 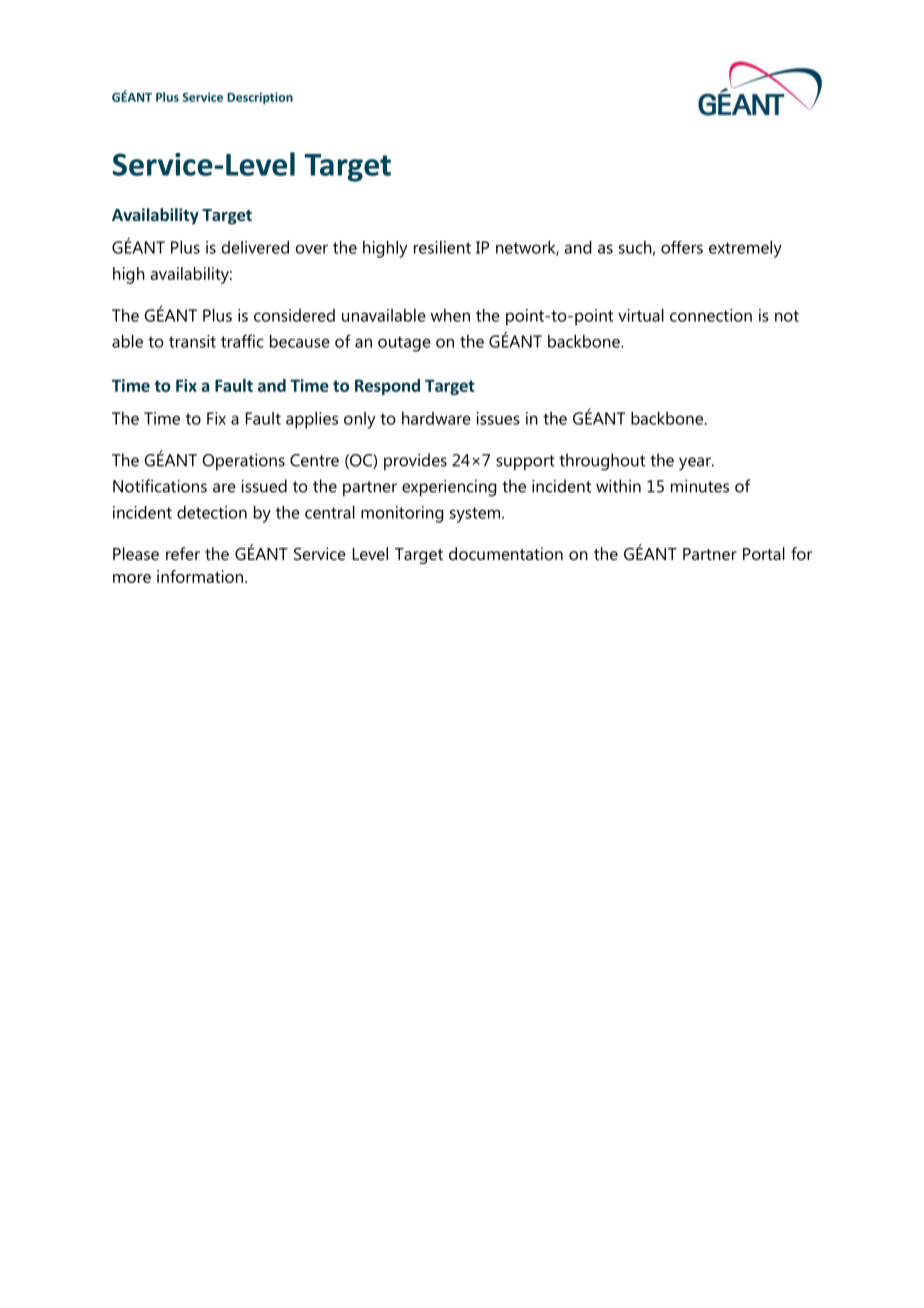 I want to click on offers, so click(x=682, y=247).
